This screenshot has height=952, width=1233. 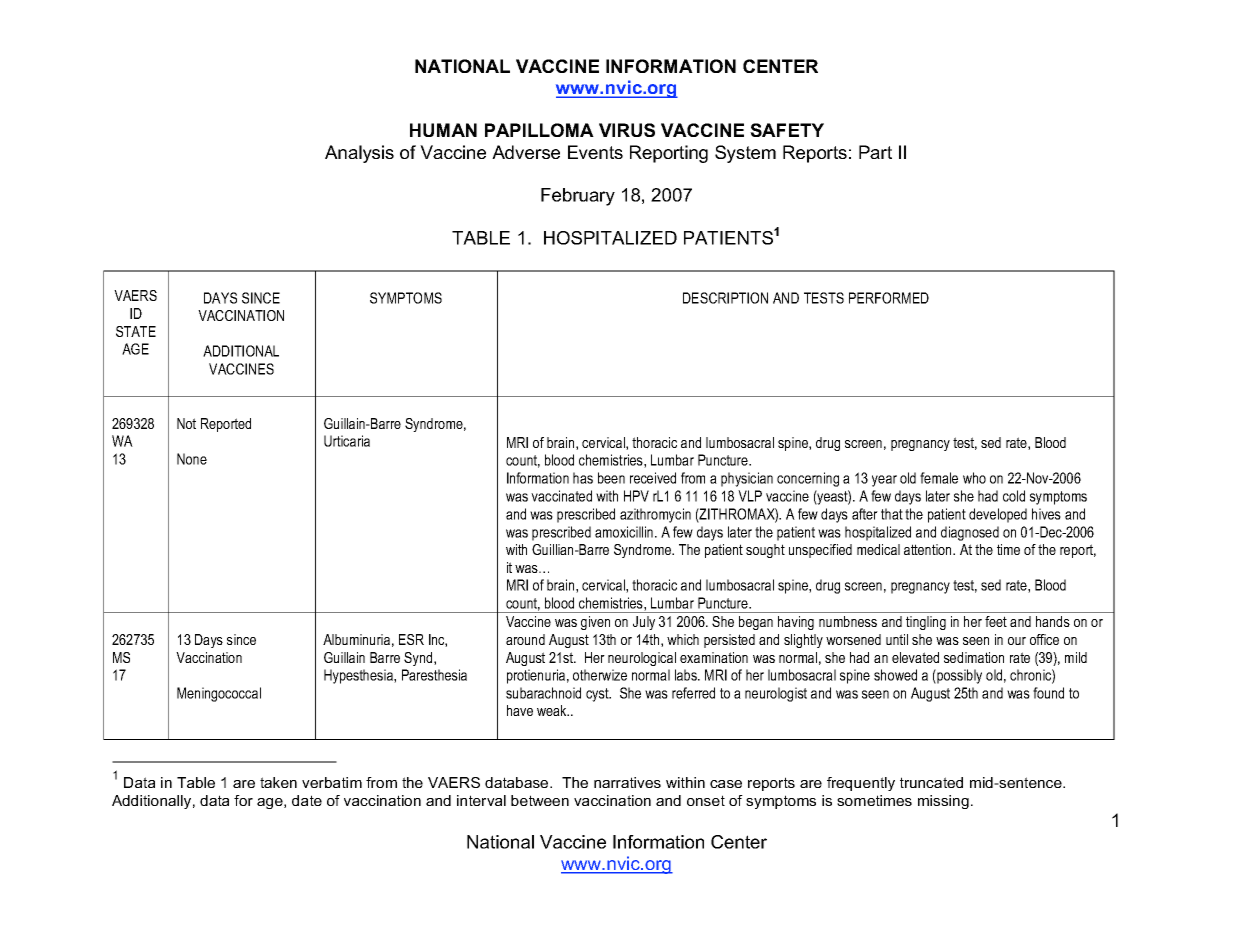 I want to click on Analysis, so click(x=359, y=154).
